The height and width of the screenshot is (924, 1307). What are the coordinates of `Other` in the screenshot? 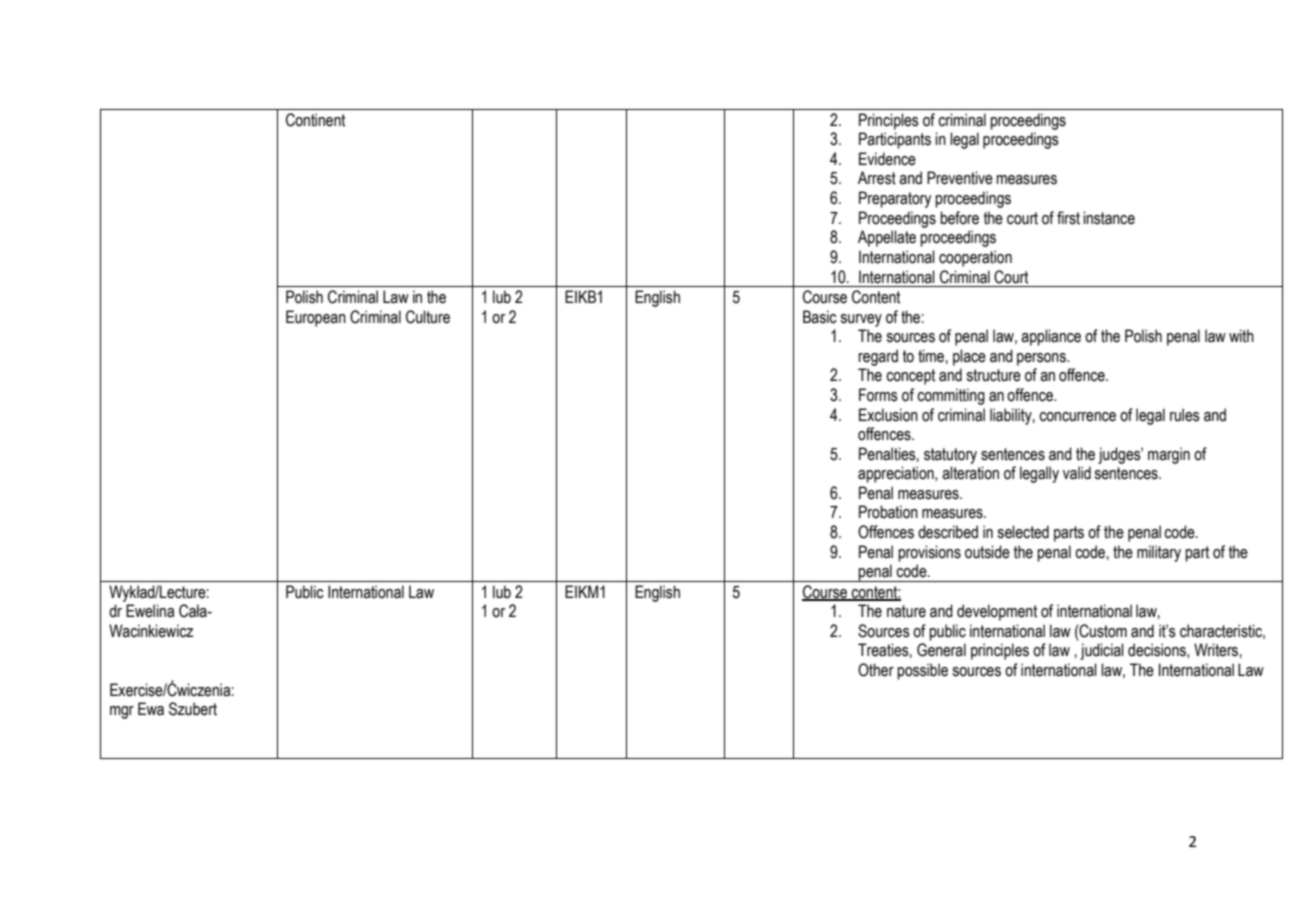 It's located at (876, 670).
